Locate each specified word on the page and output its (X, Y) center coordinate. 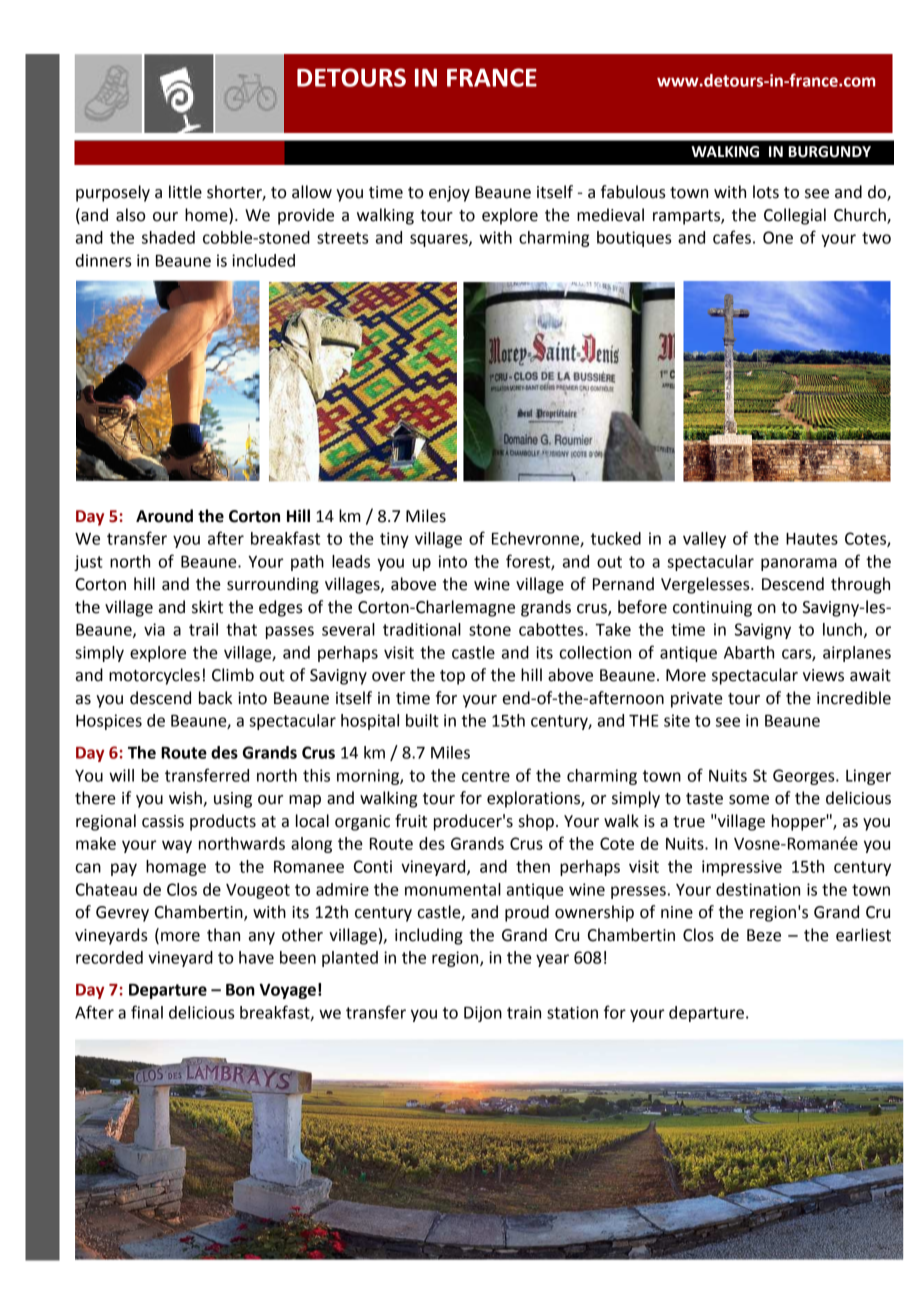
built (422, 720)
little (185, 192)
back (215, 698)
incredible (854, 698)
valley (704, 540)
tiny (394, 540)
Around (164, 516)
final (147, 1012)
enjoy (449, 194)
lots (766, 192)
